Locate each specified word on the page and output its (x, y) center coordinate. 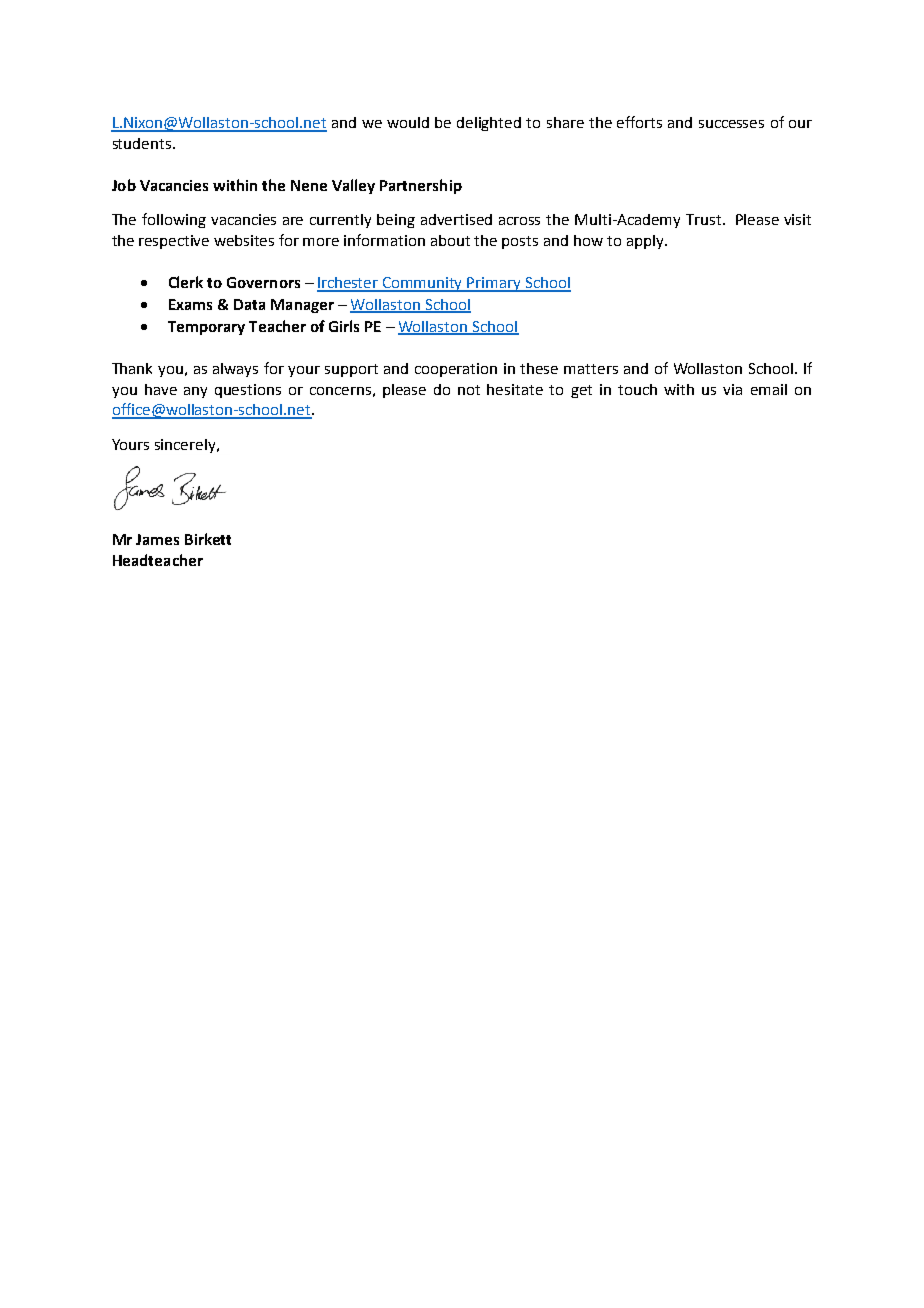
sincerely (186, 446)
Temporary (206, 328)
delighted (489, 124)
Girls (344, 326)
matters (591, 369)
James (157, 539)
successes (731, 124)
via (732, 389)
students (143, 143)
